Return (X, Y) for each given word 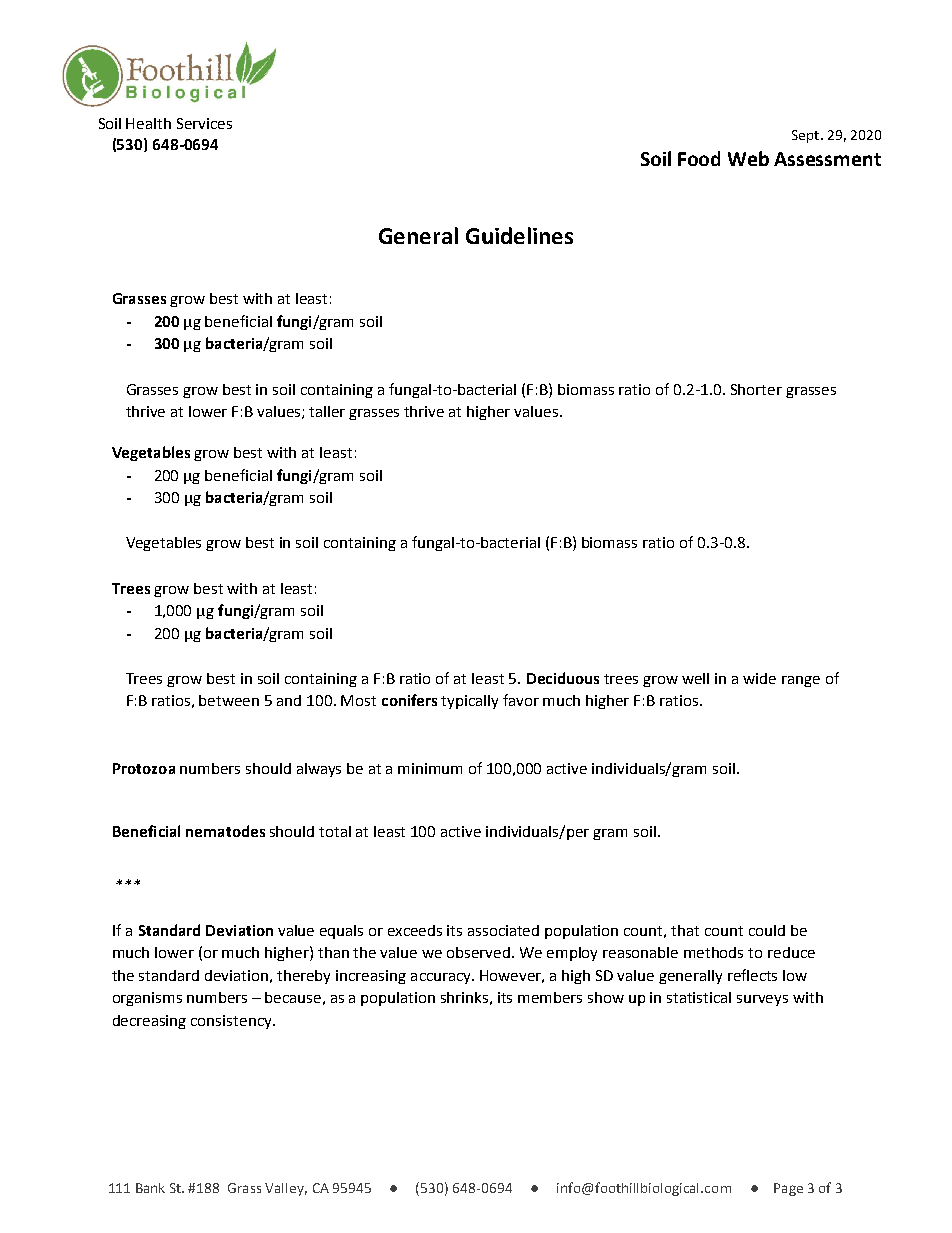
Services (204, 123)
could (767, 930)
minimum (430, 768)
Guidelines (519, 235)
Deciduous (563, 678)
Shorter (756, 389)
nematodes (225, 831)
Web (748, 158)
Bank (150, 1188)
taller (327, 411)
